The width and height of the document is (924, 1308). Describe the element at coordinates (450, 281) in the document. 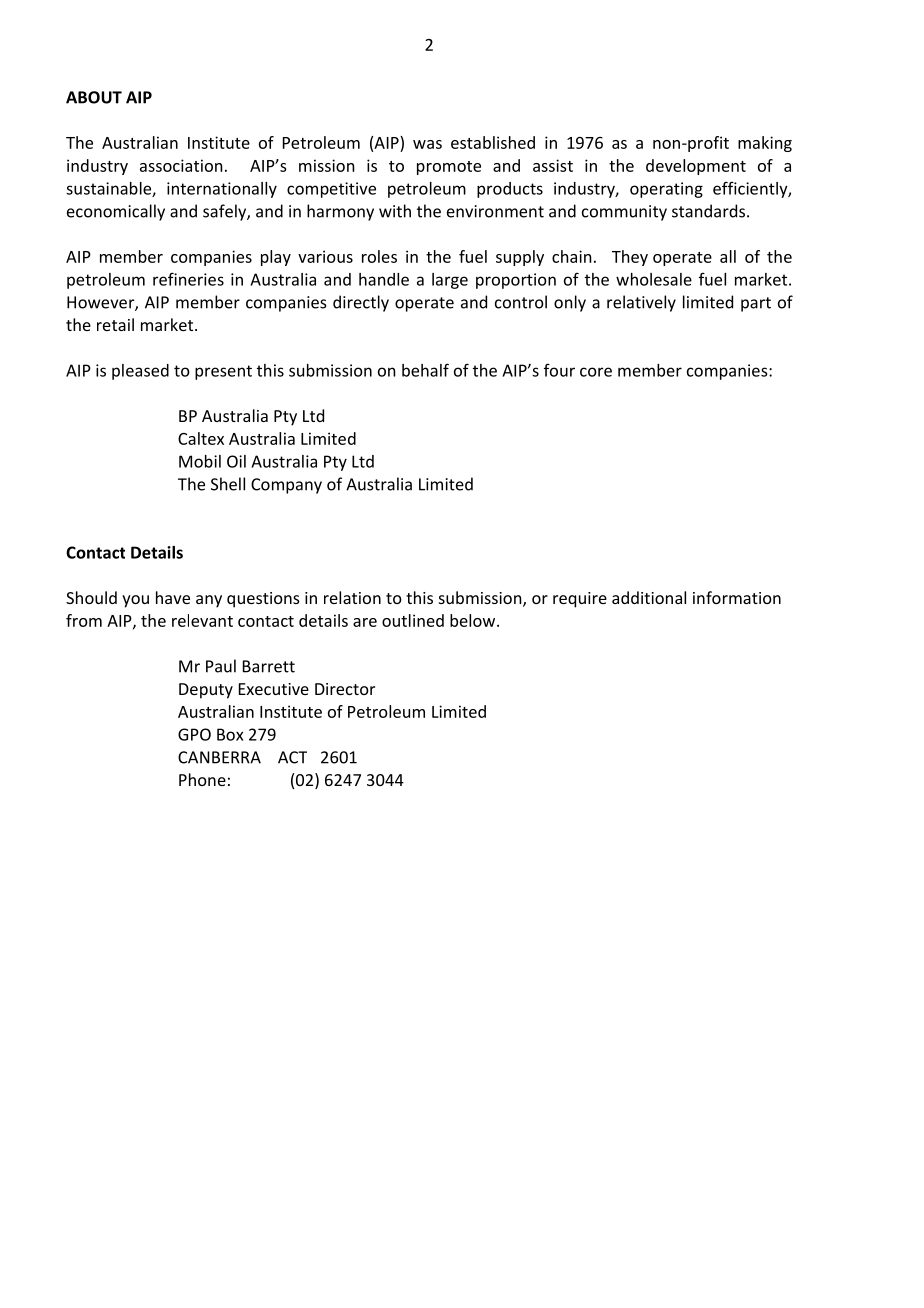

I see `large` at that location.
